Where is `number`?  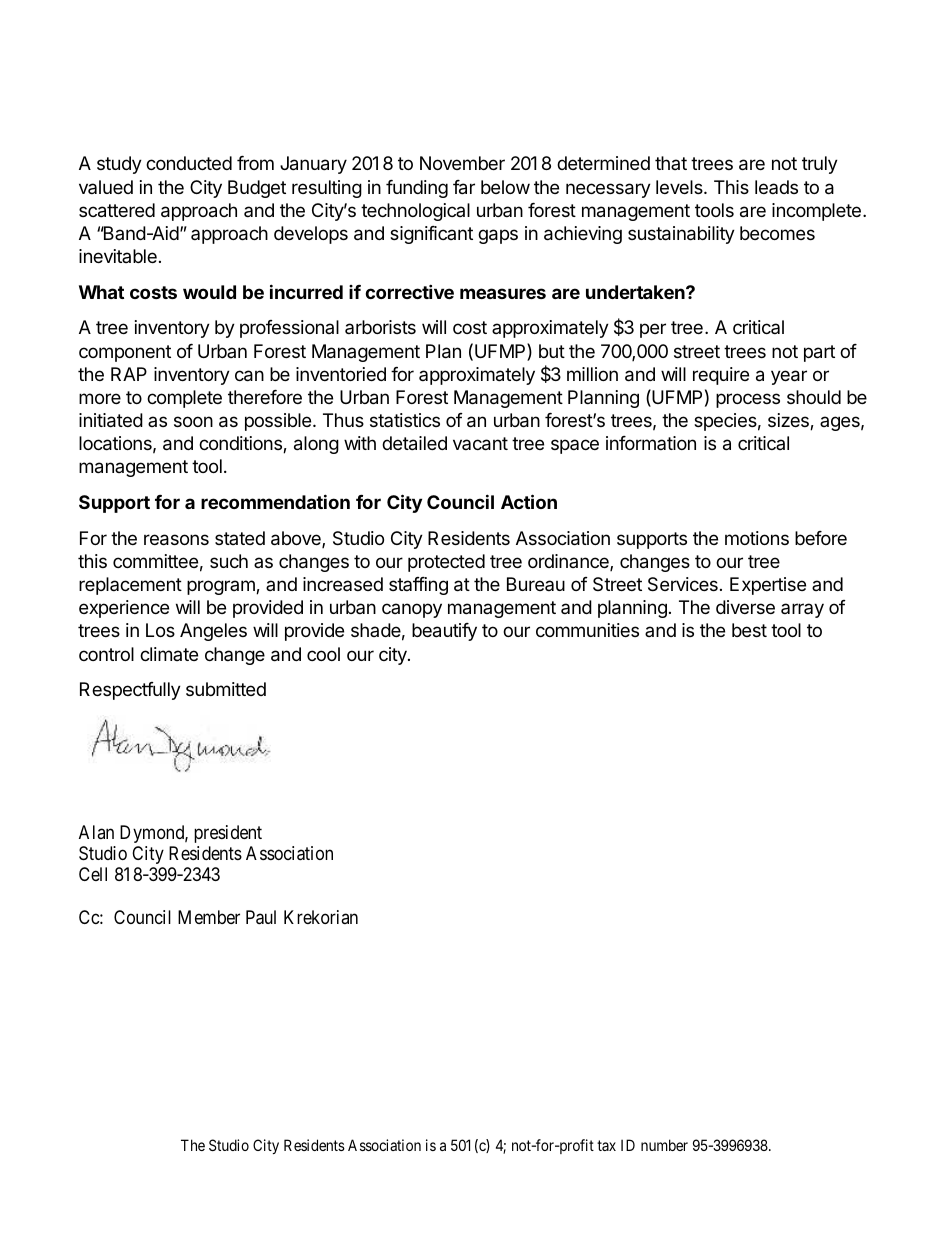
number is located at coordinates (664, 1145).
